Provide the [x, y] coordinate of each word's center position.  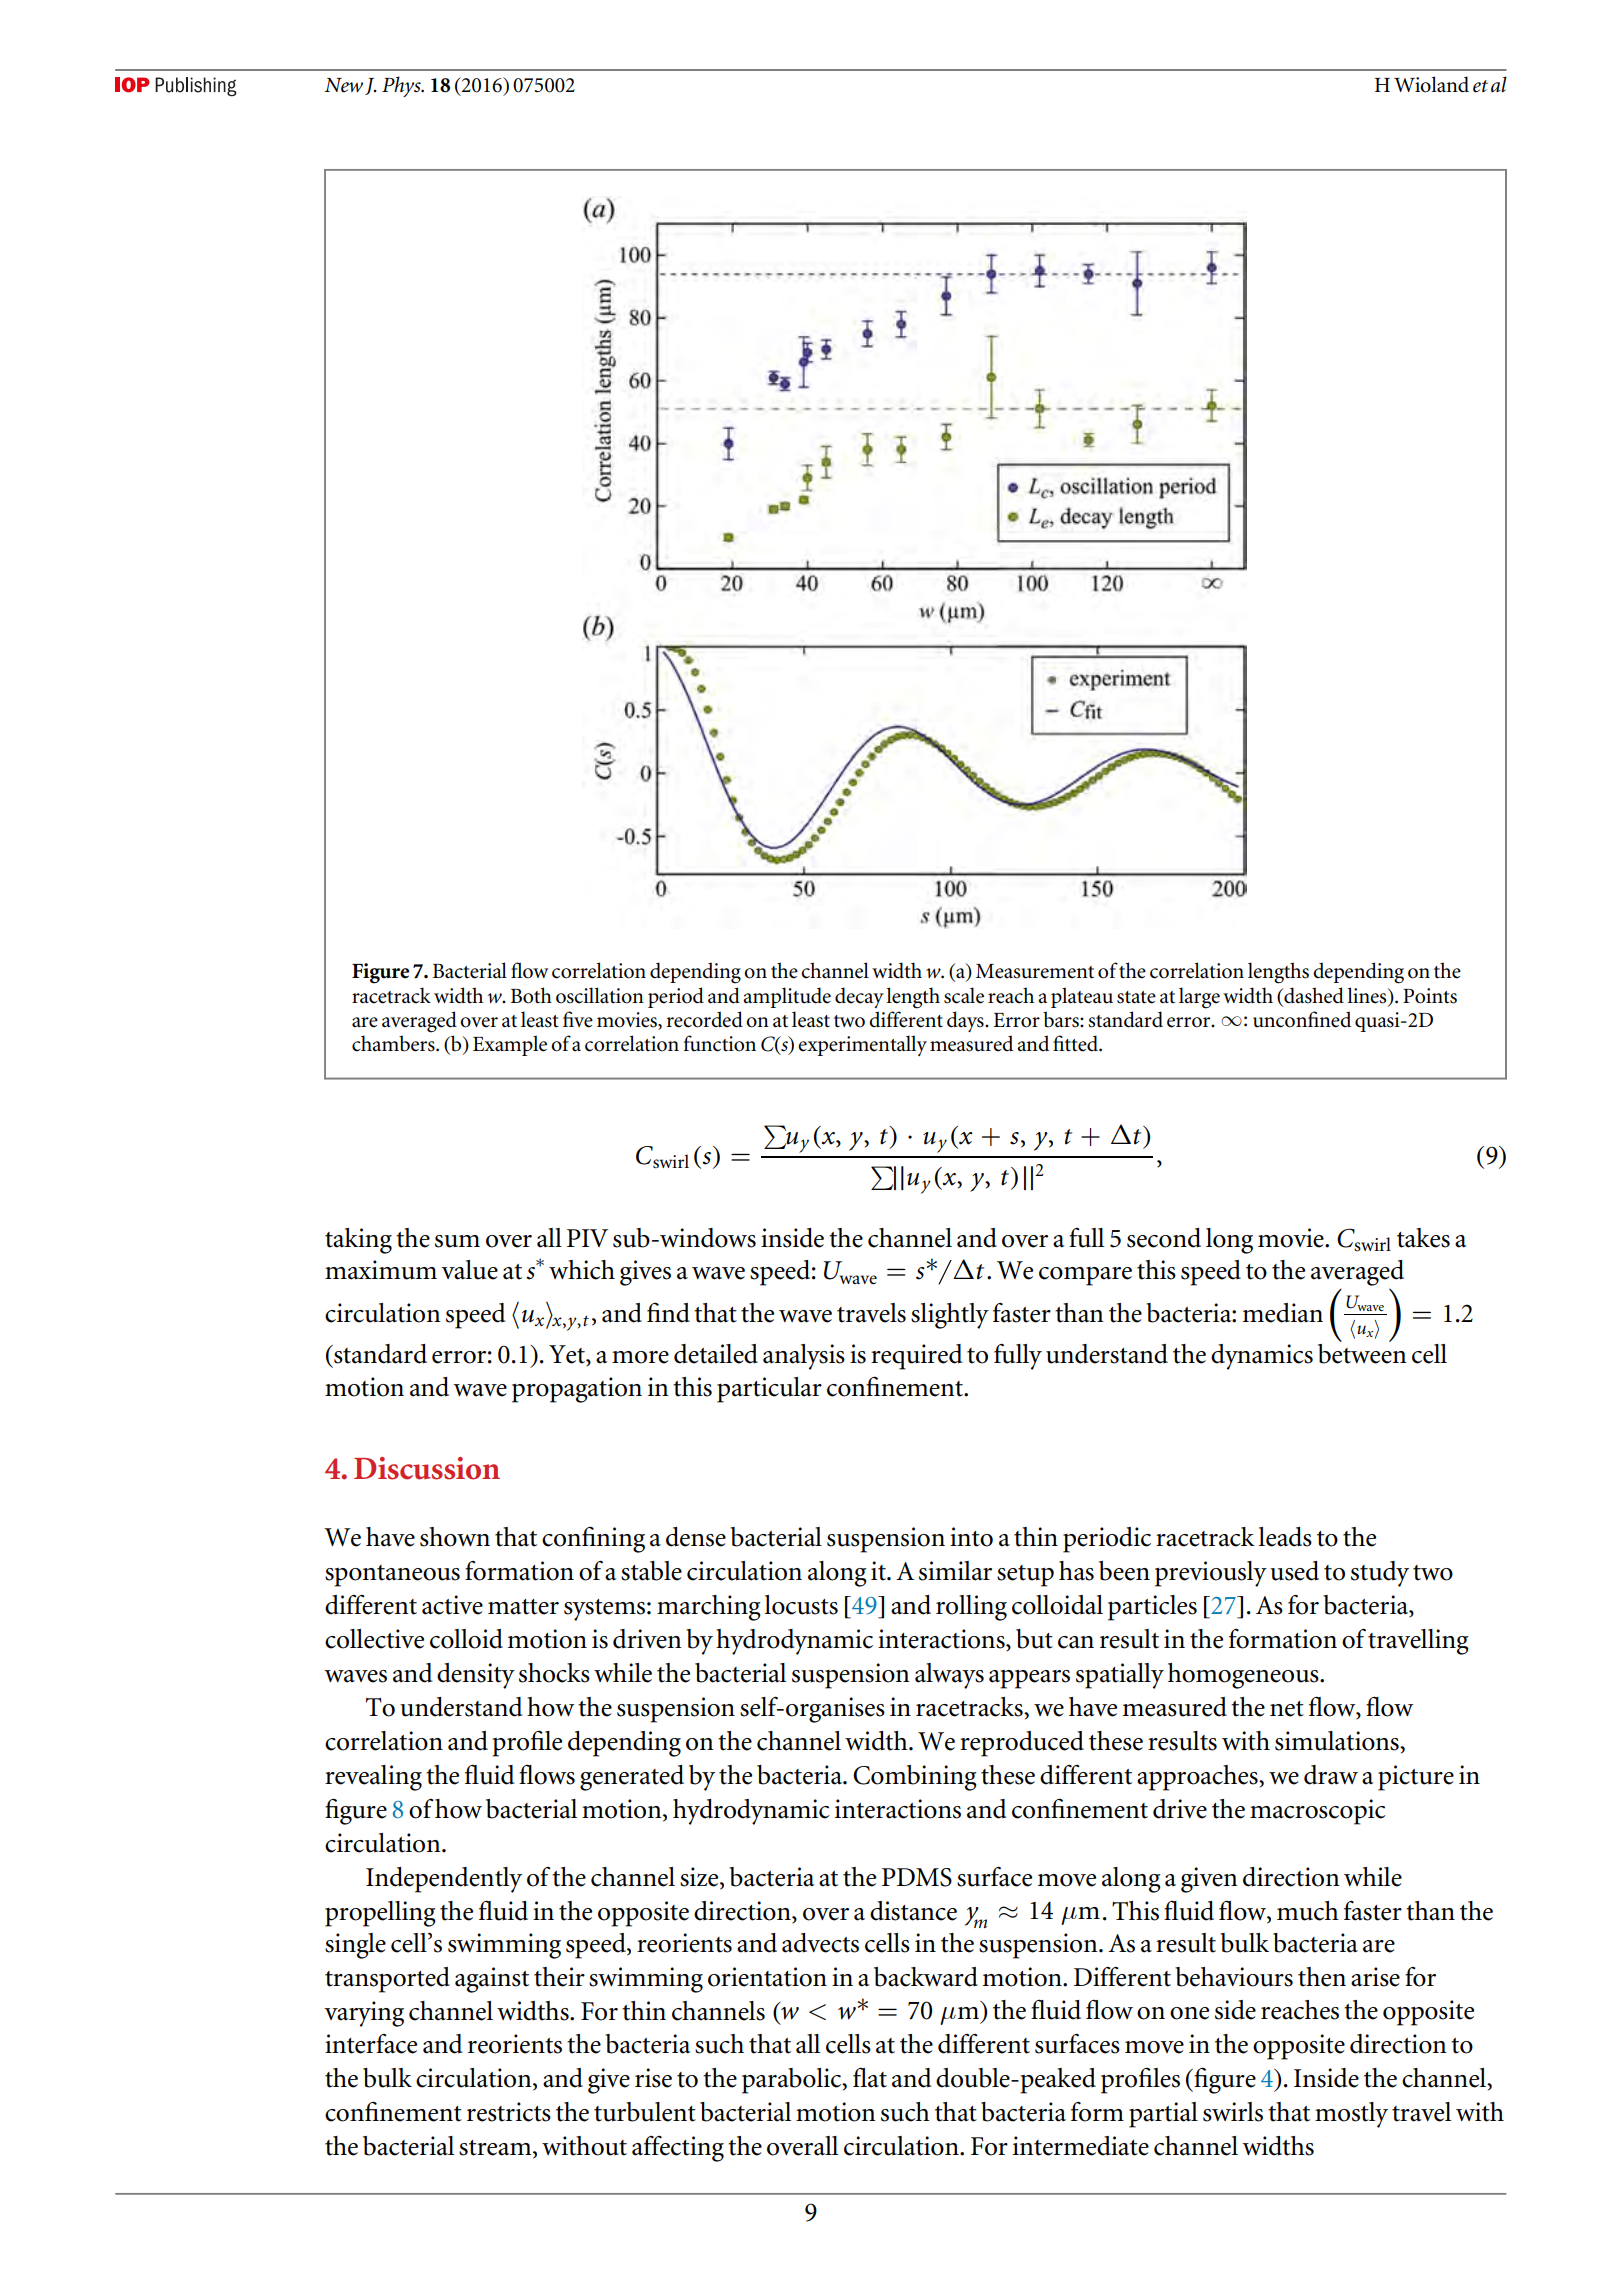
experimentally [862, 1045]
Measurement [1035, 971]
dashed [1313, 995]
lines [1368, 995]
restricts [509, 2112]
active [452, 1605]
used [1294, 1571]
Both [531, 995]
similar [955, 1571]
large [1199, 998]
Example [510, 1045]
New [343, 85]
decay [859, 997]
